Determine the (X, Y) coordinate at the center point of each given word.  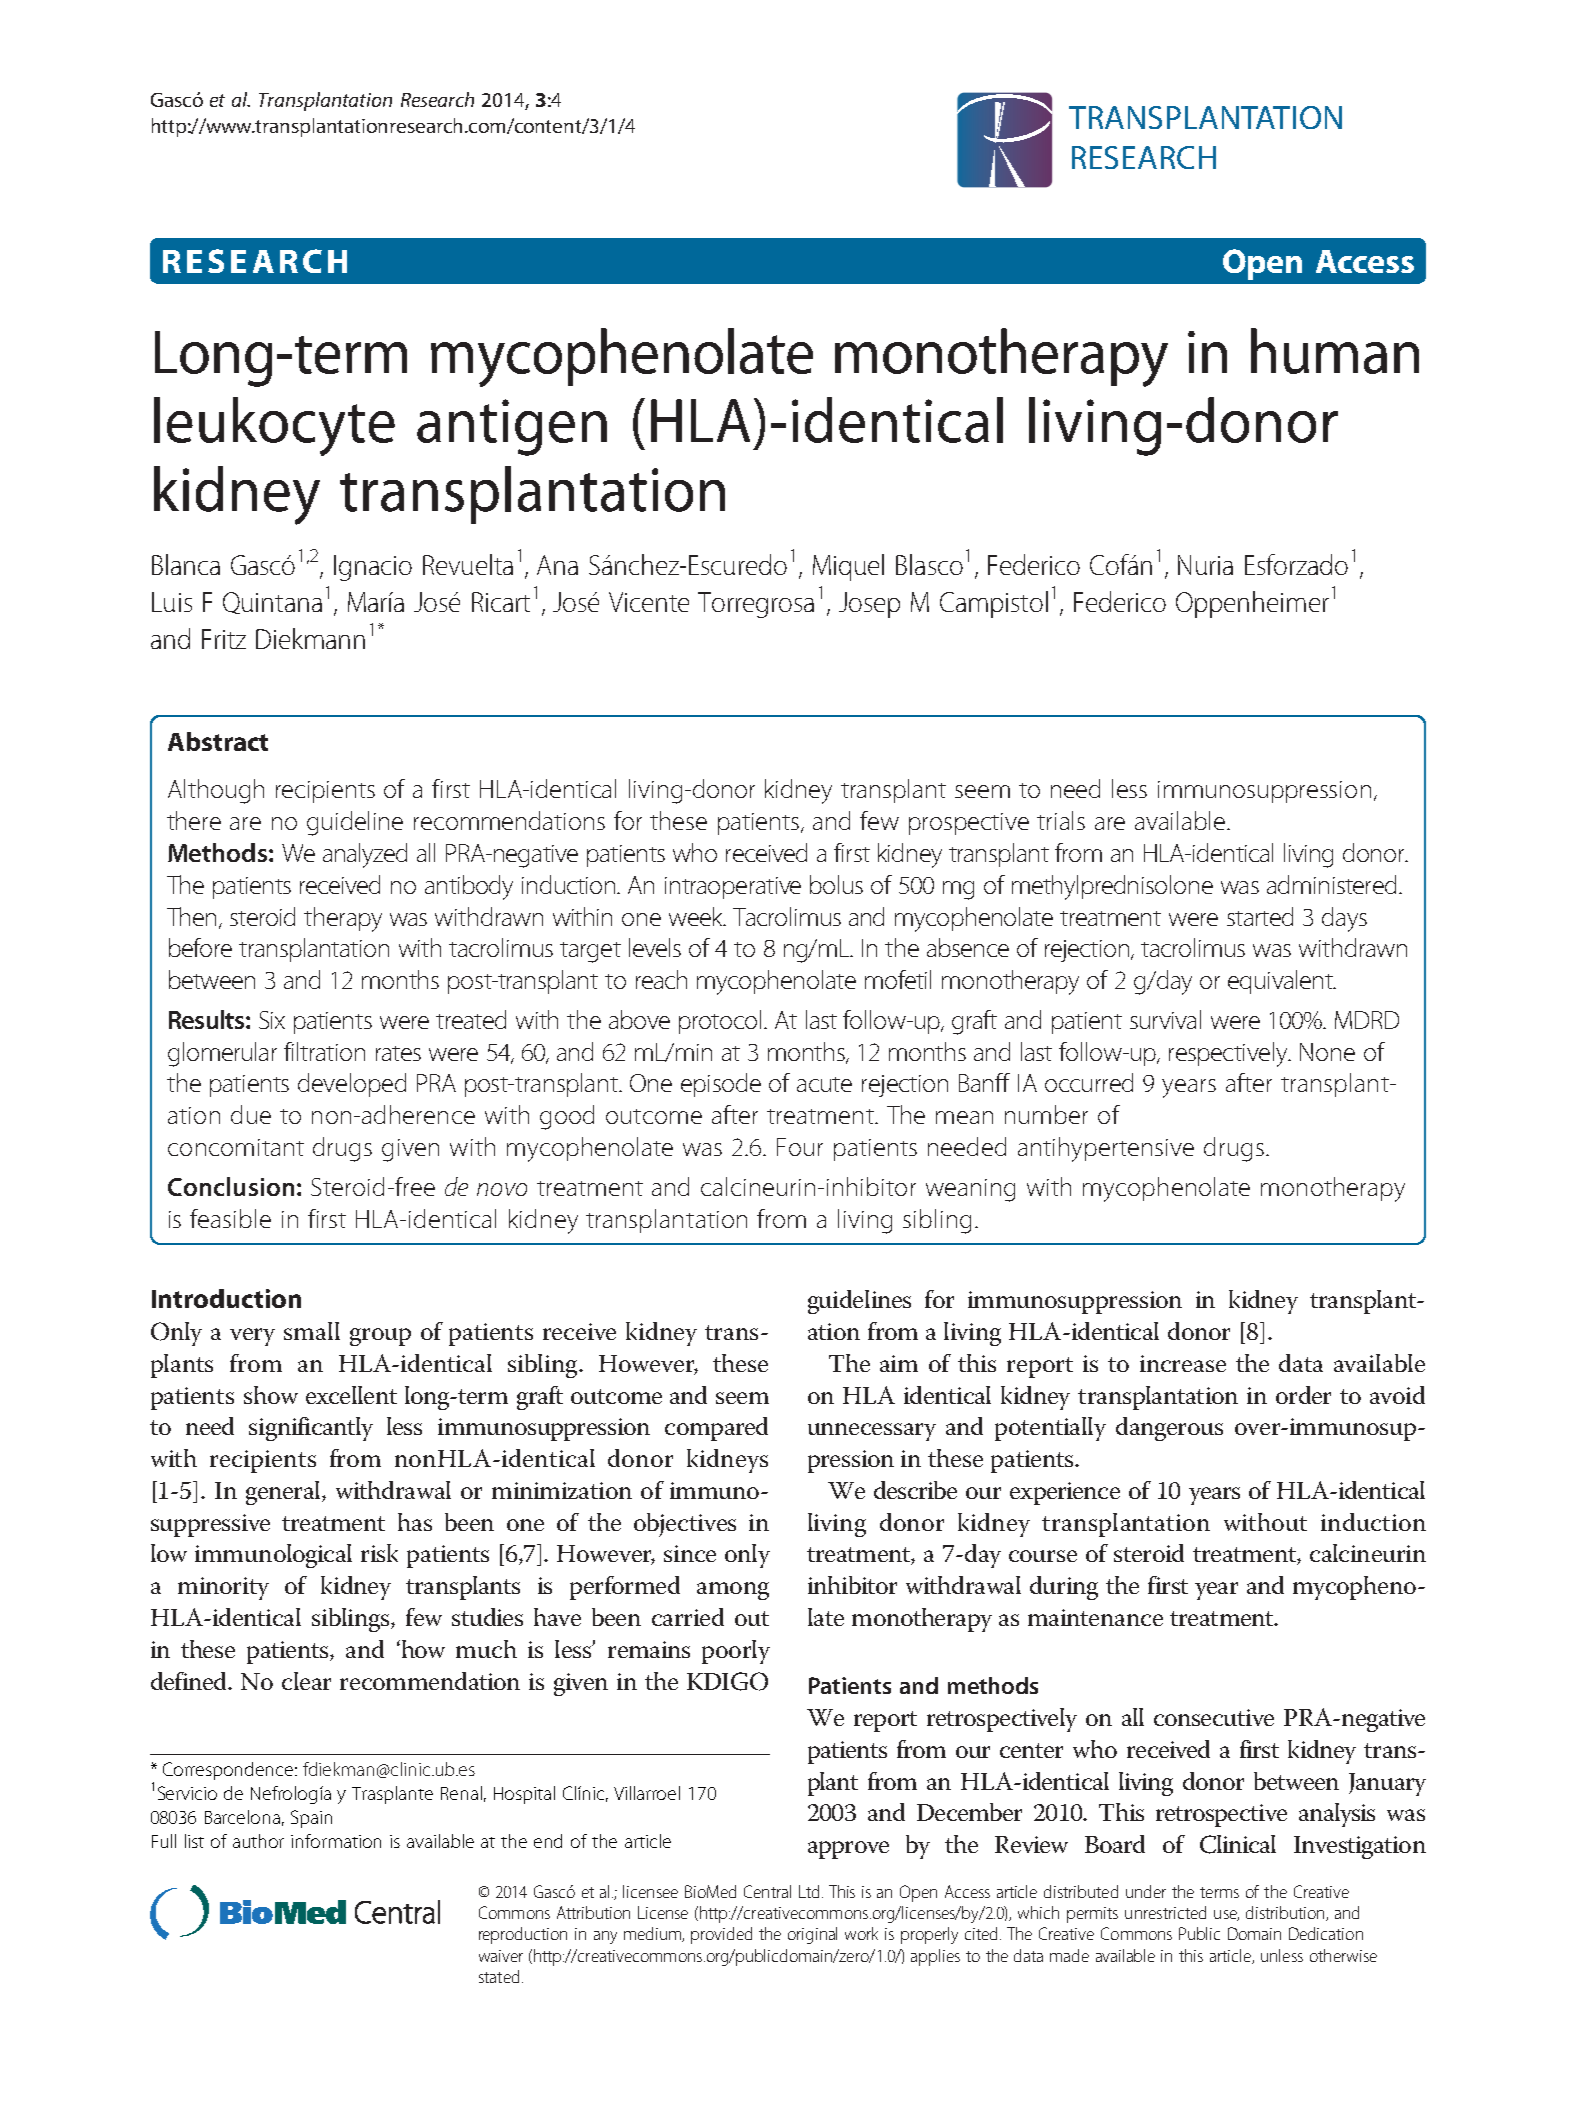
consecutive (1214, 1717)
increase (1183, 1363)
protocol (720, 1022)
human (1335, 351)
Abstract (218, 741)
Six (272, 1020)
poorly (736, 1652)
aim (899, 1363)
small (312, 1331)
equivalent (1281, 982)
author (258, 1841)
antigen (512, 427)
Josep (869, 605)
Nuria (1205, 565)
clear (306, 1681)
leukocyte (274, 426)
